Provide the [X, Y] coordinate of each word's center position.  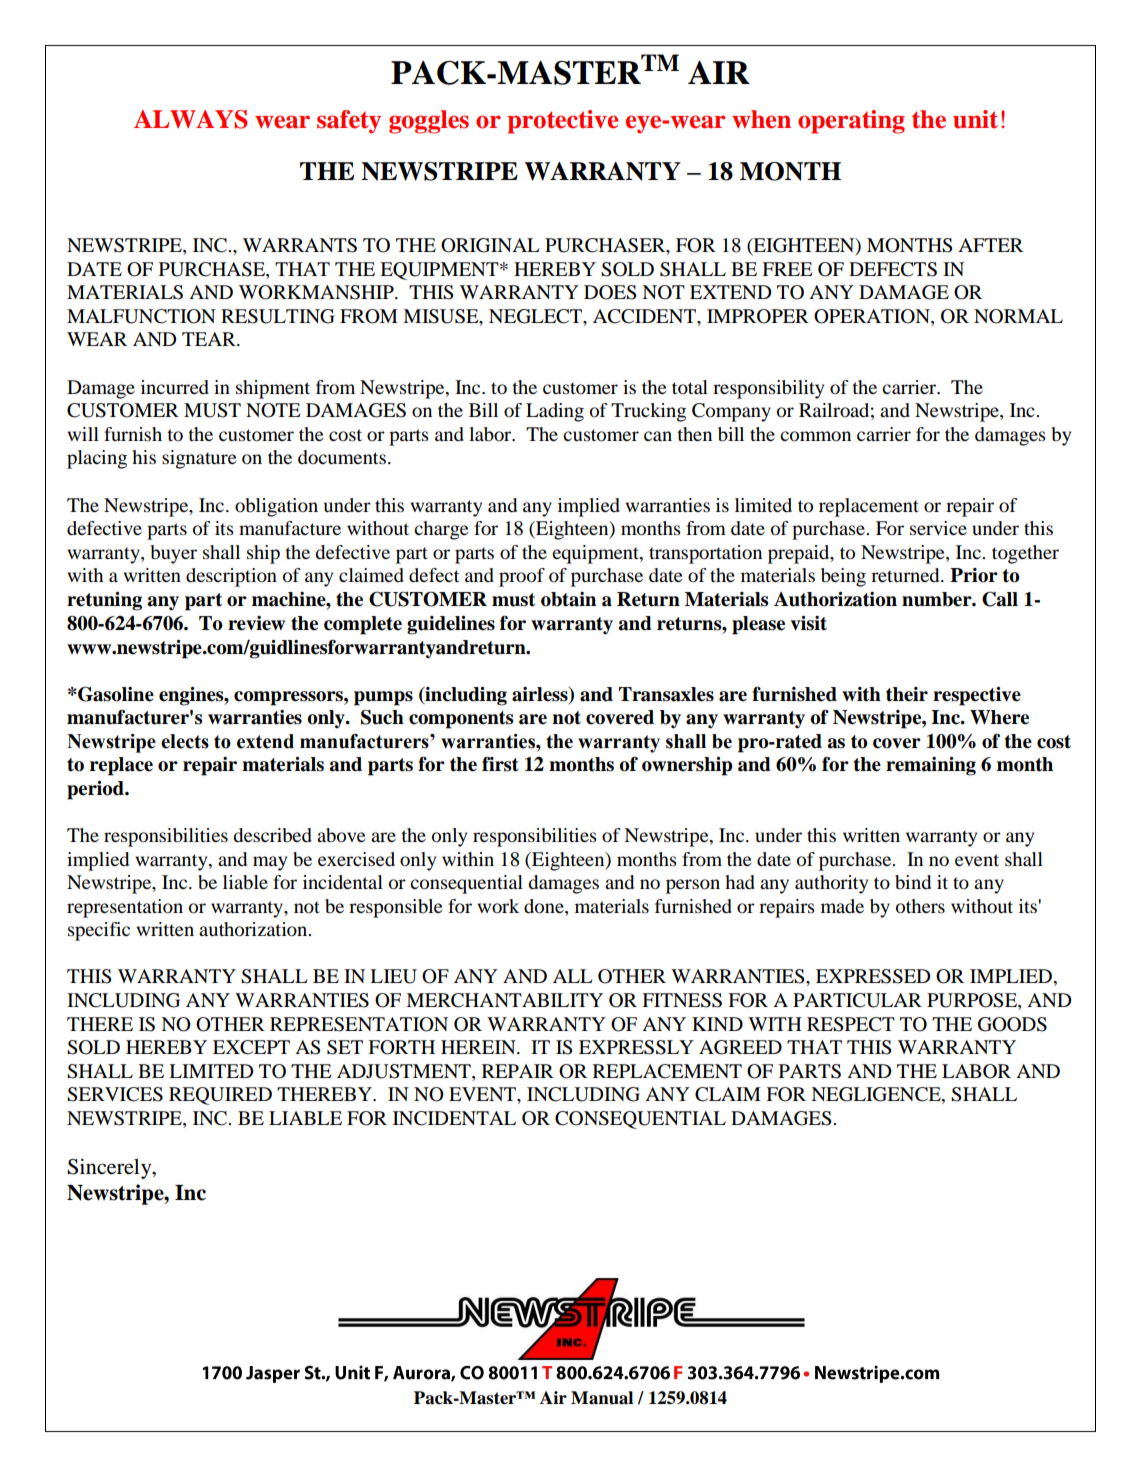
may [270, 863]
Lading [555, 412]
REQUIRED [220, 1096]
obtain [568, 599]
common [815, 436]
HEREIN [479, 1047]
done [545, 906]
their [907, 694]
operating [851, 122]
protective [562, 122]
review [256, 623]
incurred [175, 387]
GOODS [1012, 1024]
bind [913, 882]
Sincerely [111, 1168]
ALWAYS [190, 119]
